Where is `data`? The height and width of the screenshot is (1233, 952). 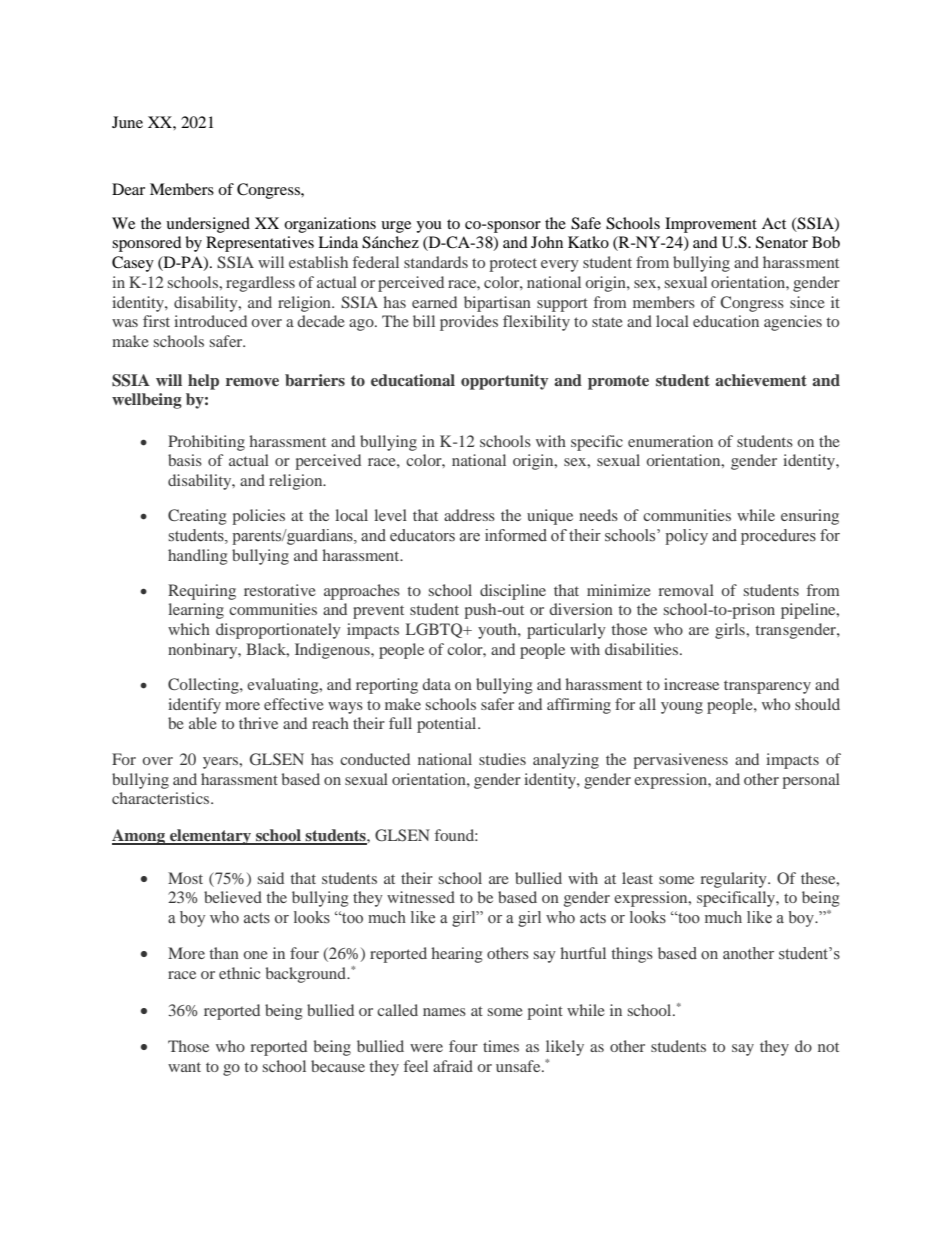 data is located at coordinates (436, 684).
